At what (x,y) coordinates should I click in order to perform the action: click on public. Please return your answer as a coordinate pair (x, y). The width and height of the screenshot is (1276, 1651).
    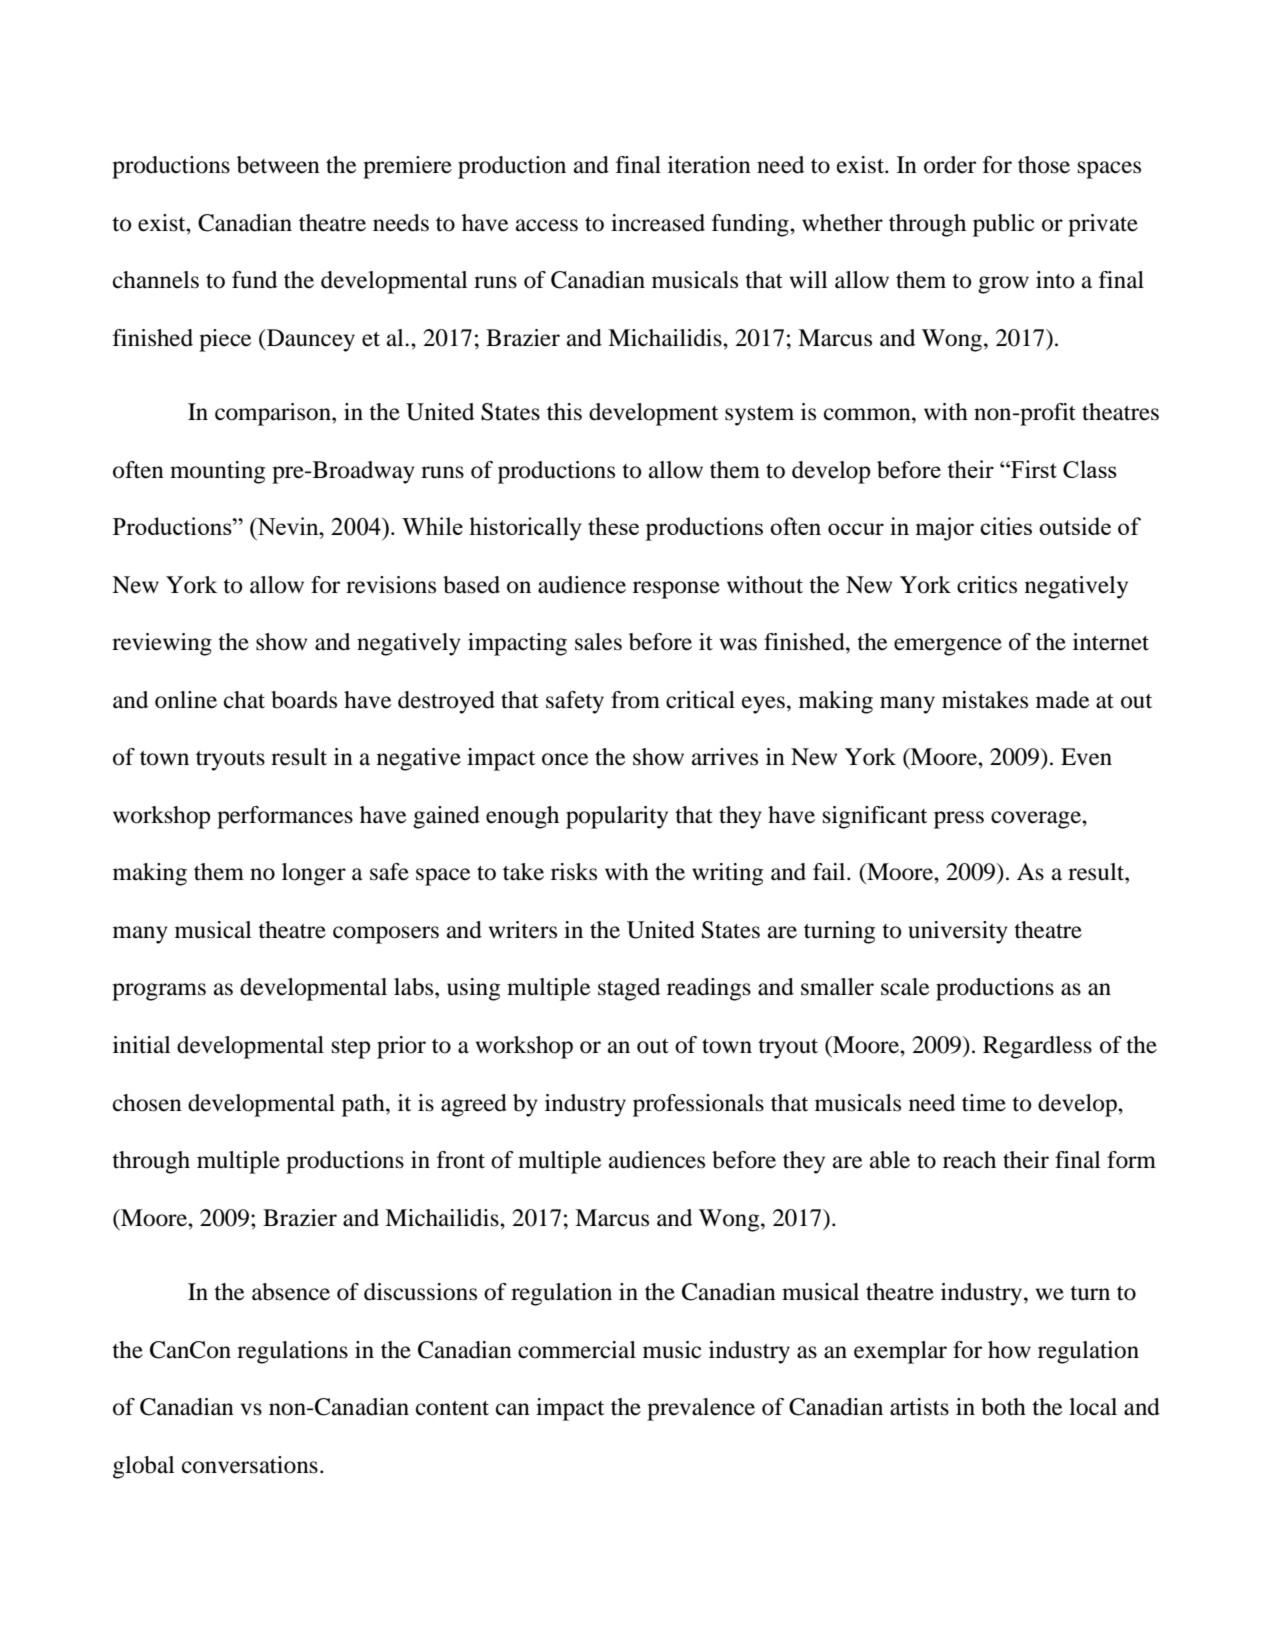
    Looking at the image, I should click on (1003, 225).
